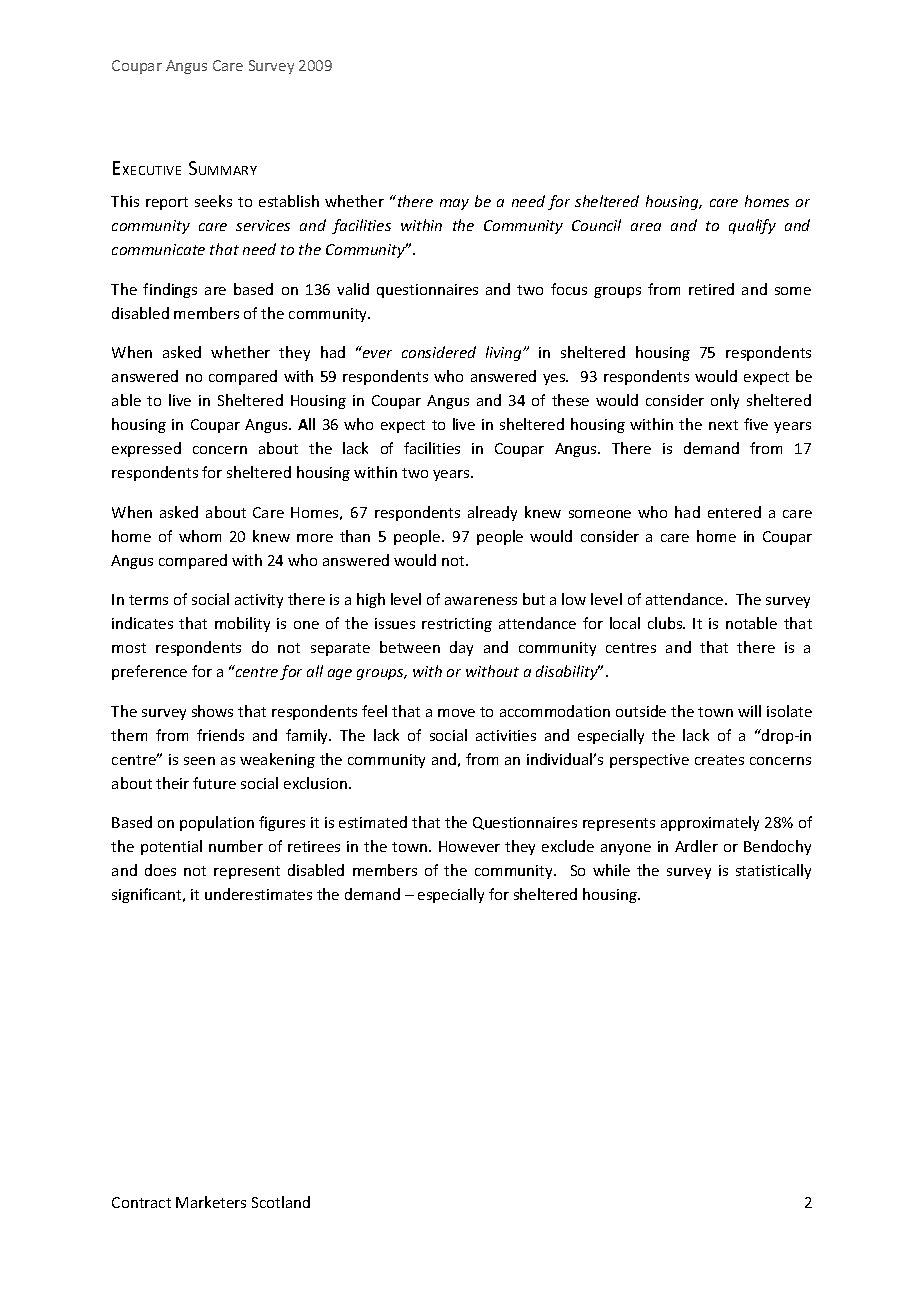 Image resolution: width=924 pixels, height=1308 pixels. I want to click on statistically, so click(773, 871).
